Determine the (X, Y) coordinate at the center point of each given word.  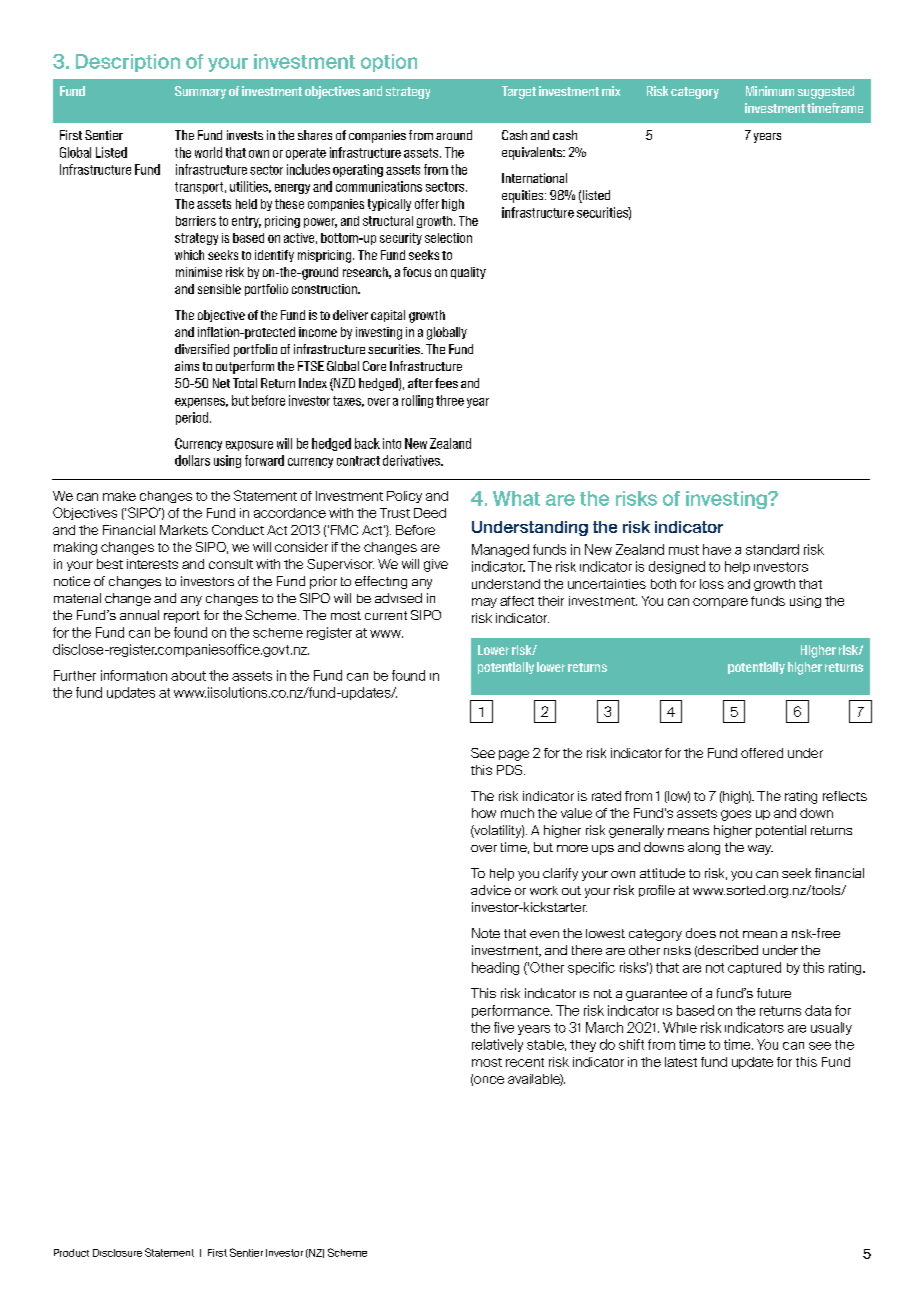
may (484, 603)
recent (525, 1062)
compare (720, 603)
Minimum (770, 91)
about (188, 676)
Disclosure (117, 1253)
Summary (200, 92)
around (454, 135)
